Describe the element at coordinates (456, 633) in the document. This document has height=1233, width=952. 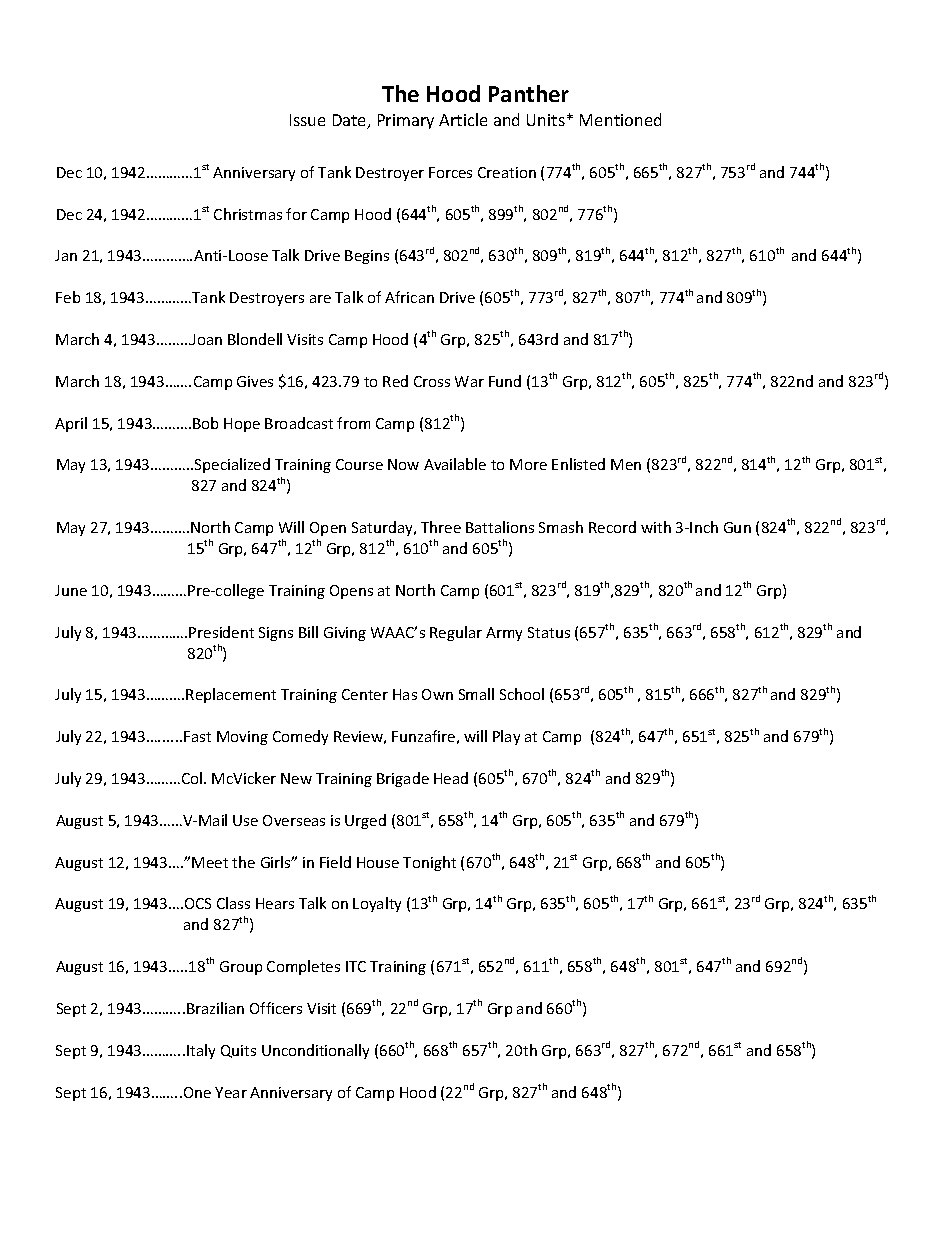
I see `Regular` at that location.
